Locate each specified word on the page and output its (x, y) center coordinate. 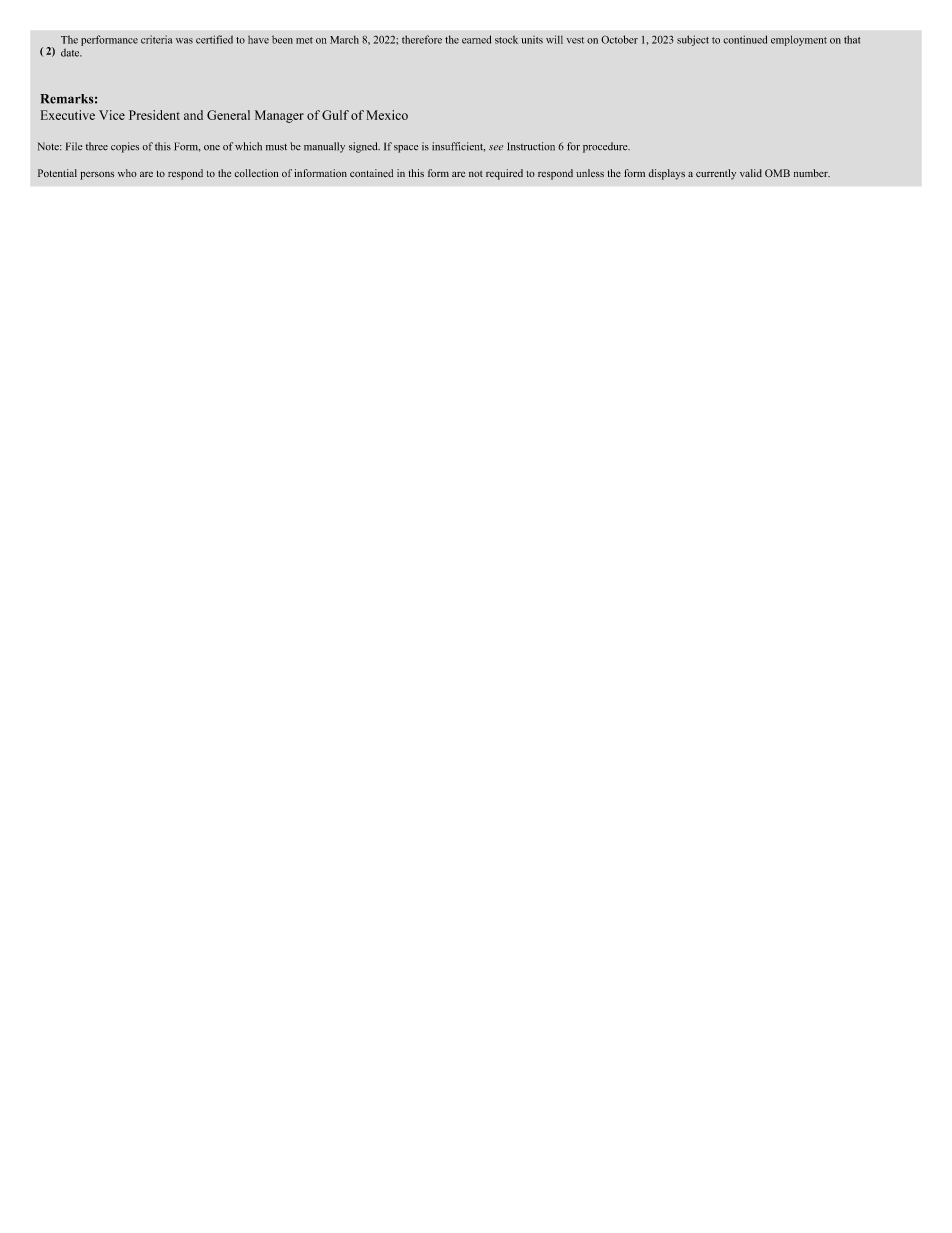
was (184, 41)
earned (476, 39)
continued (745, 39)
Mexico (387, 115)
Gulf (335, 115)
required (504, 174)
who (127, 173)
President (154, 115)
